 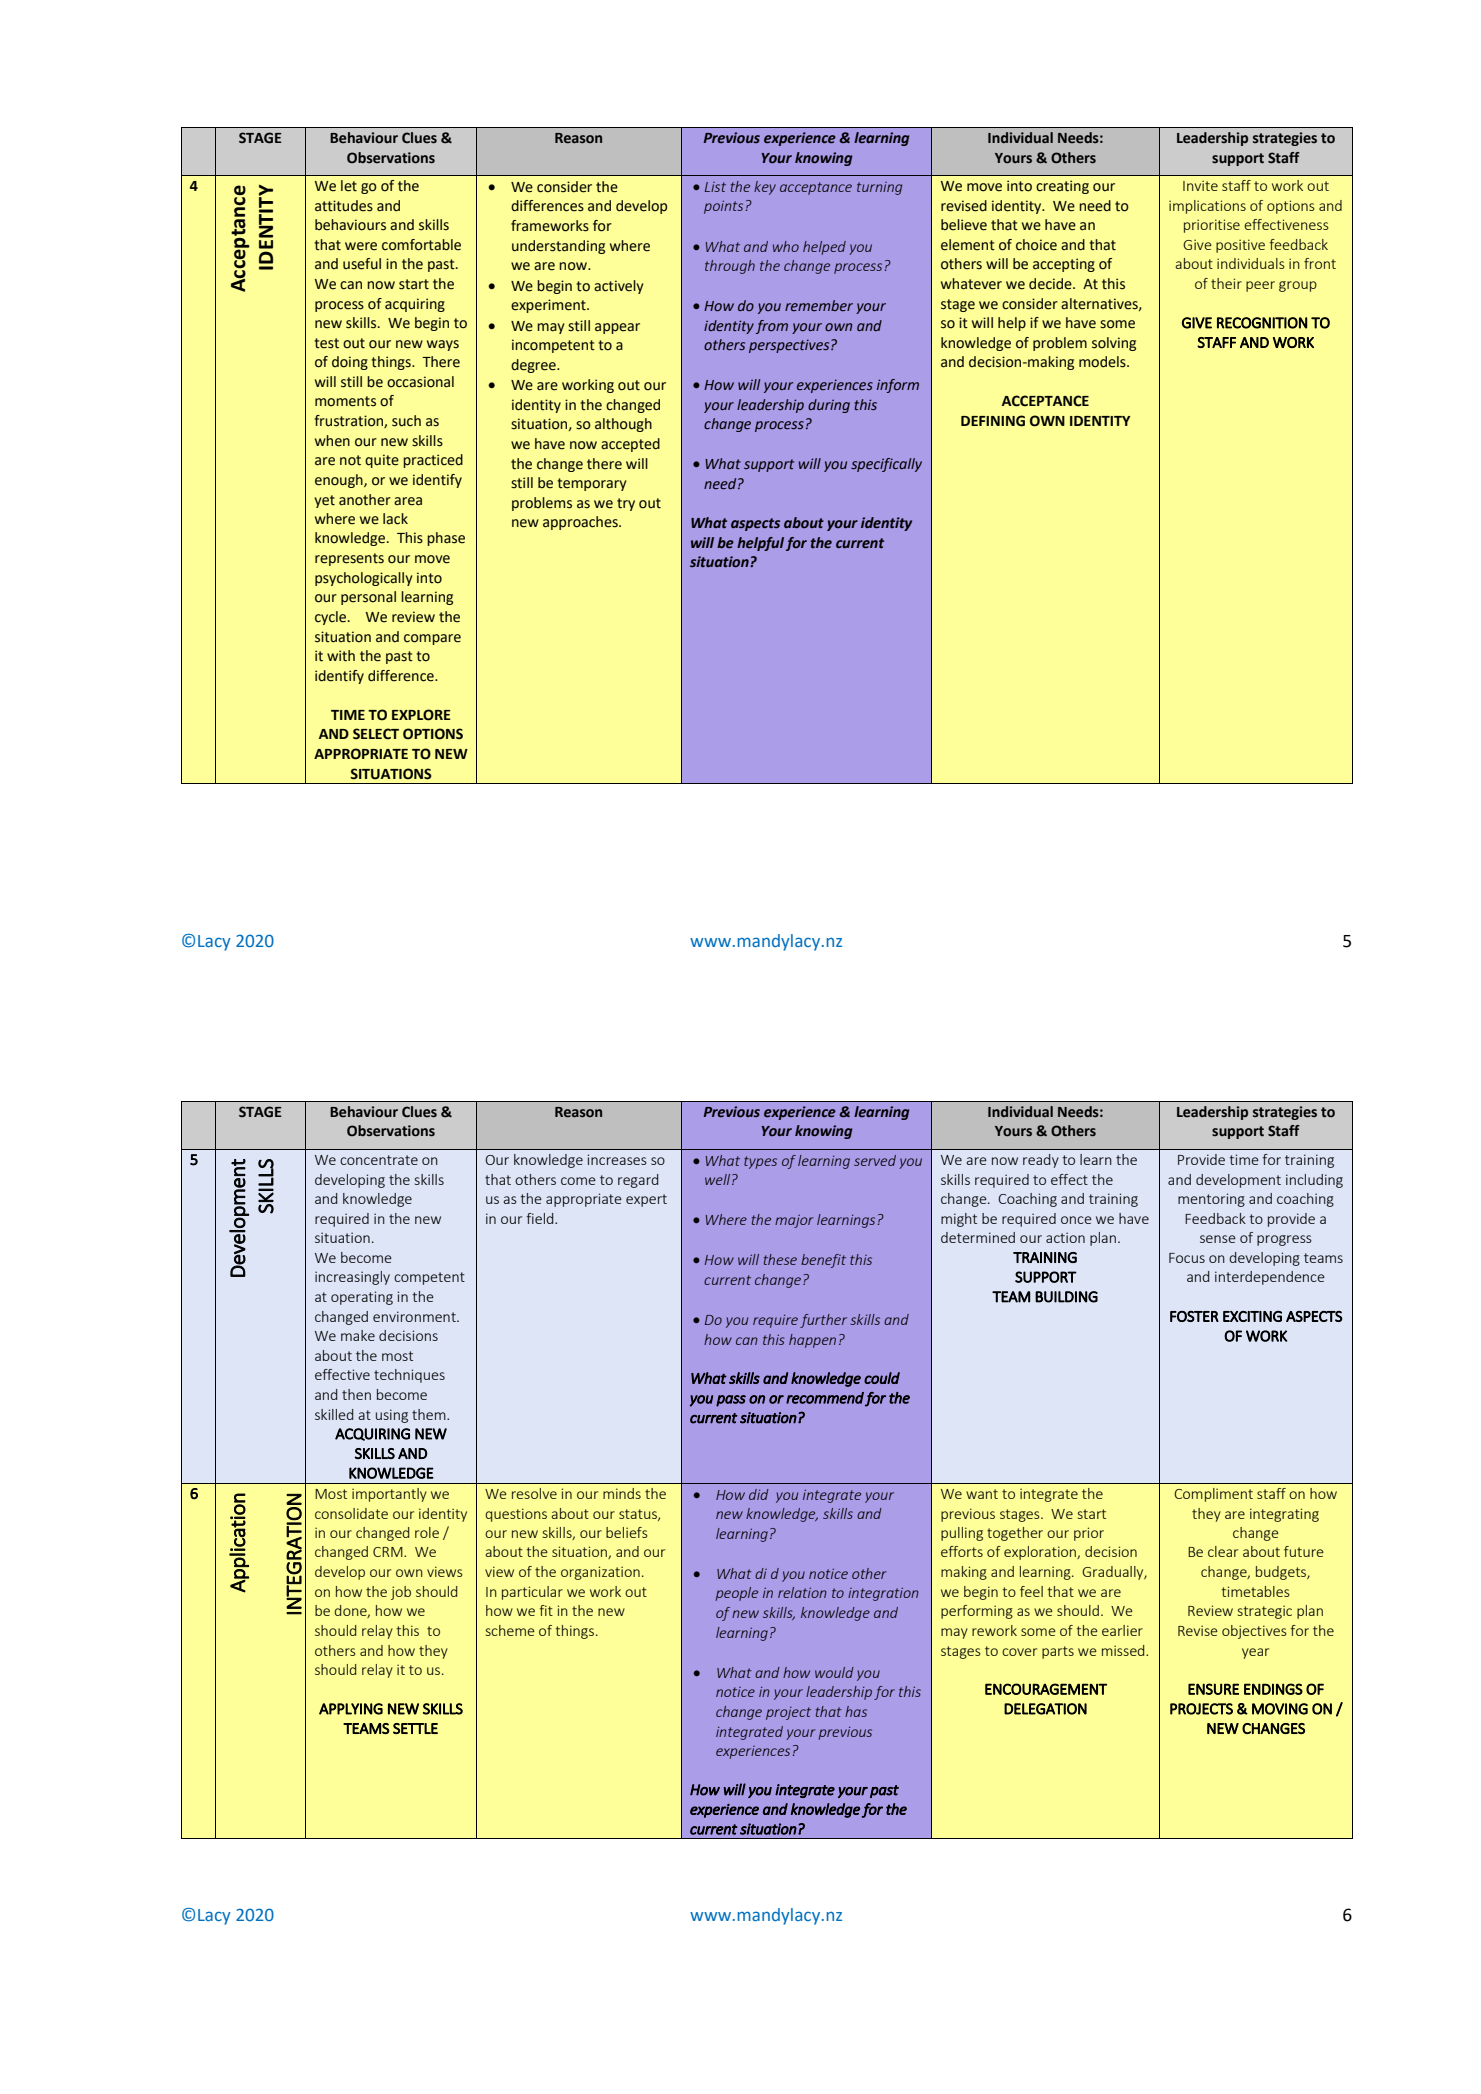 What do you see at coordinates (415, 1728) in the screenshot?
I see `SETTLE` at bounding box center [415, 1728].
